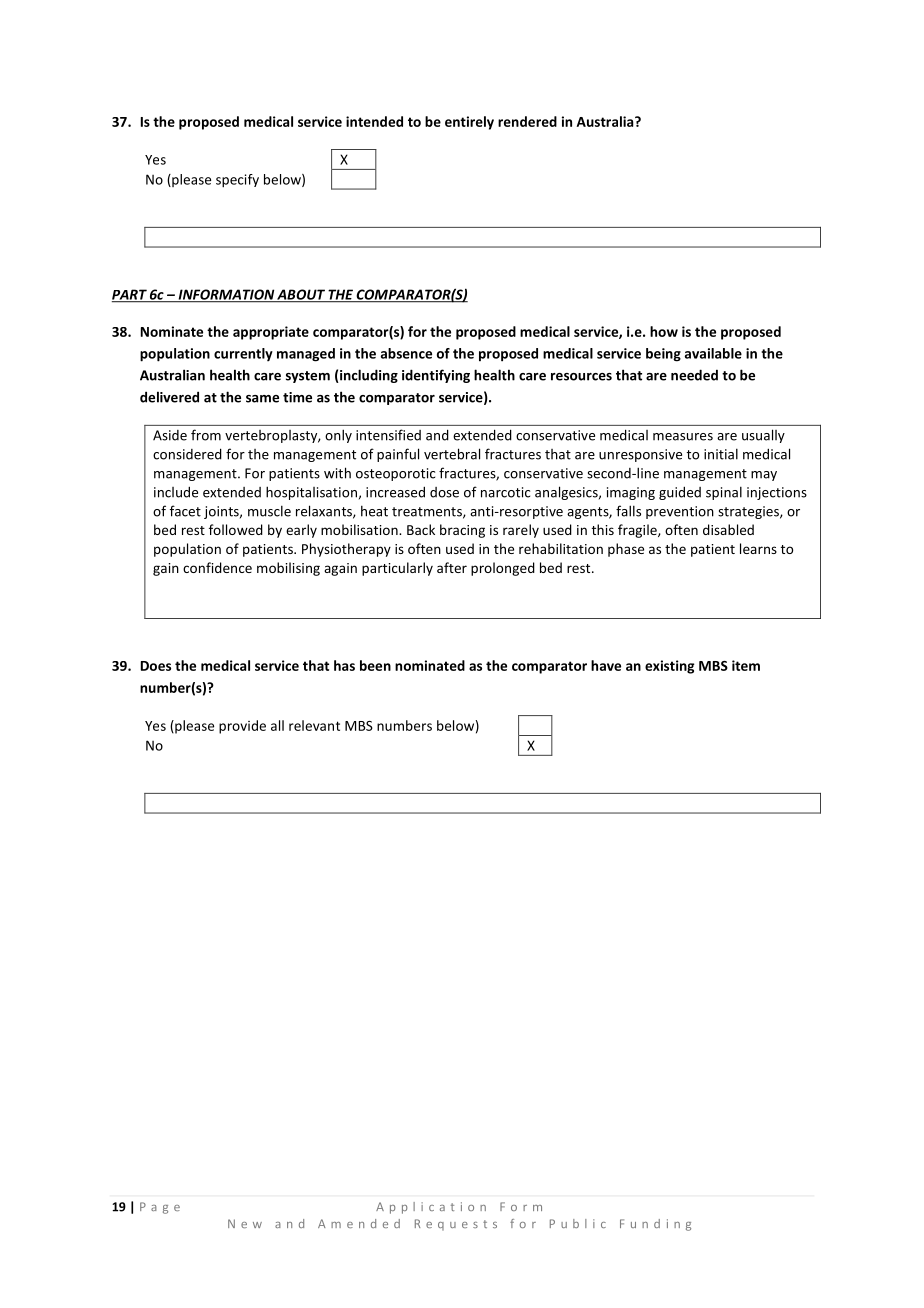 The width and height of the document is (924, 1308). I want to click on specify, so click(237, 181).
